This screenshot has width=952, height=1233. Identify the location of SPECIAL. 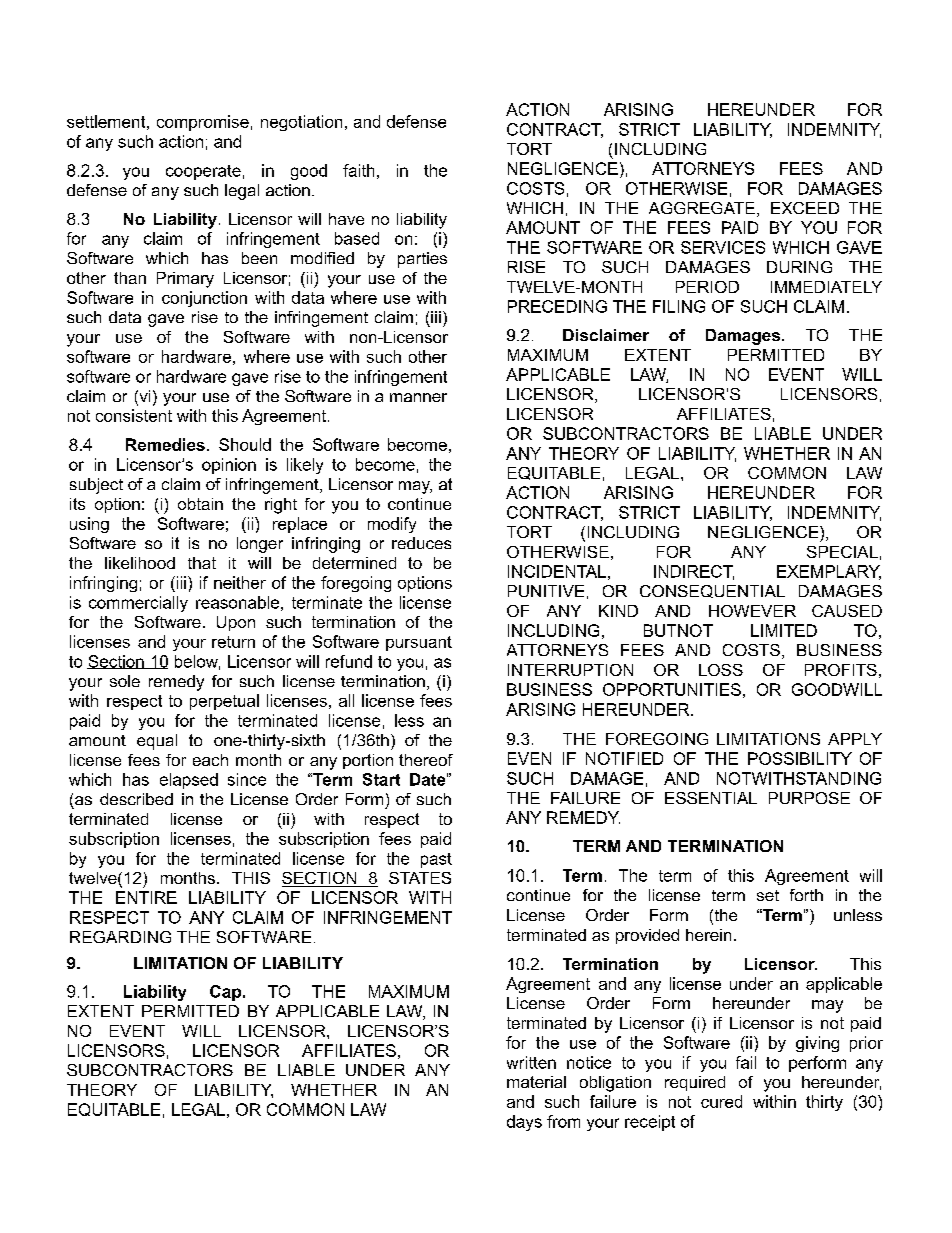
(842, 552).
